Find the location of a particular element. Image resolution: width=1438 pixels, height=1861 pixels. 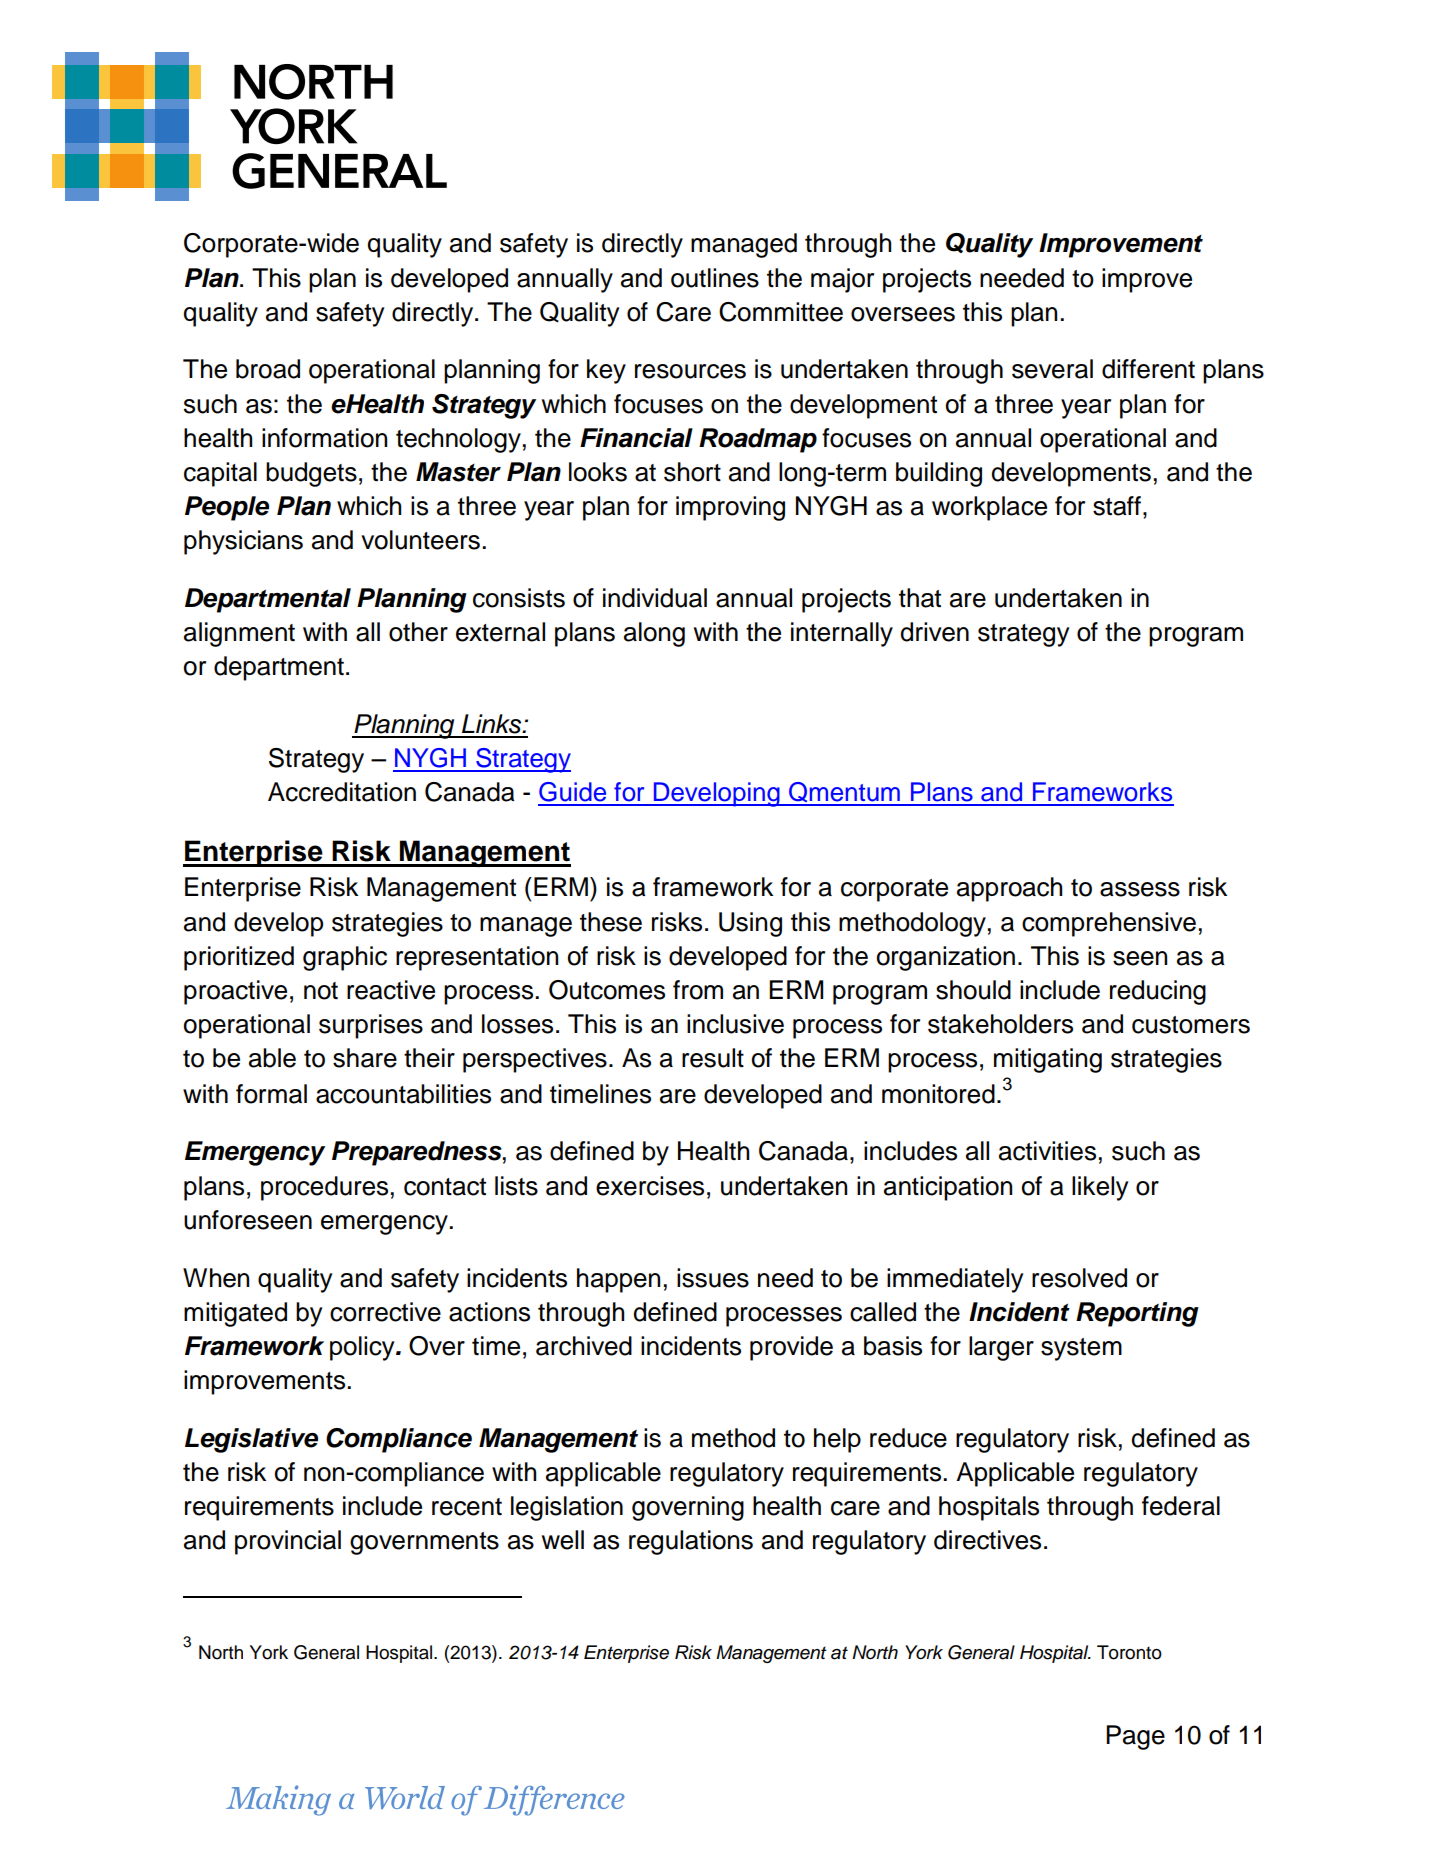

other is located at coordinates (418, 632).
